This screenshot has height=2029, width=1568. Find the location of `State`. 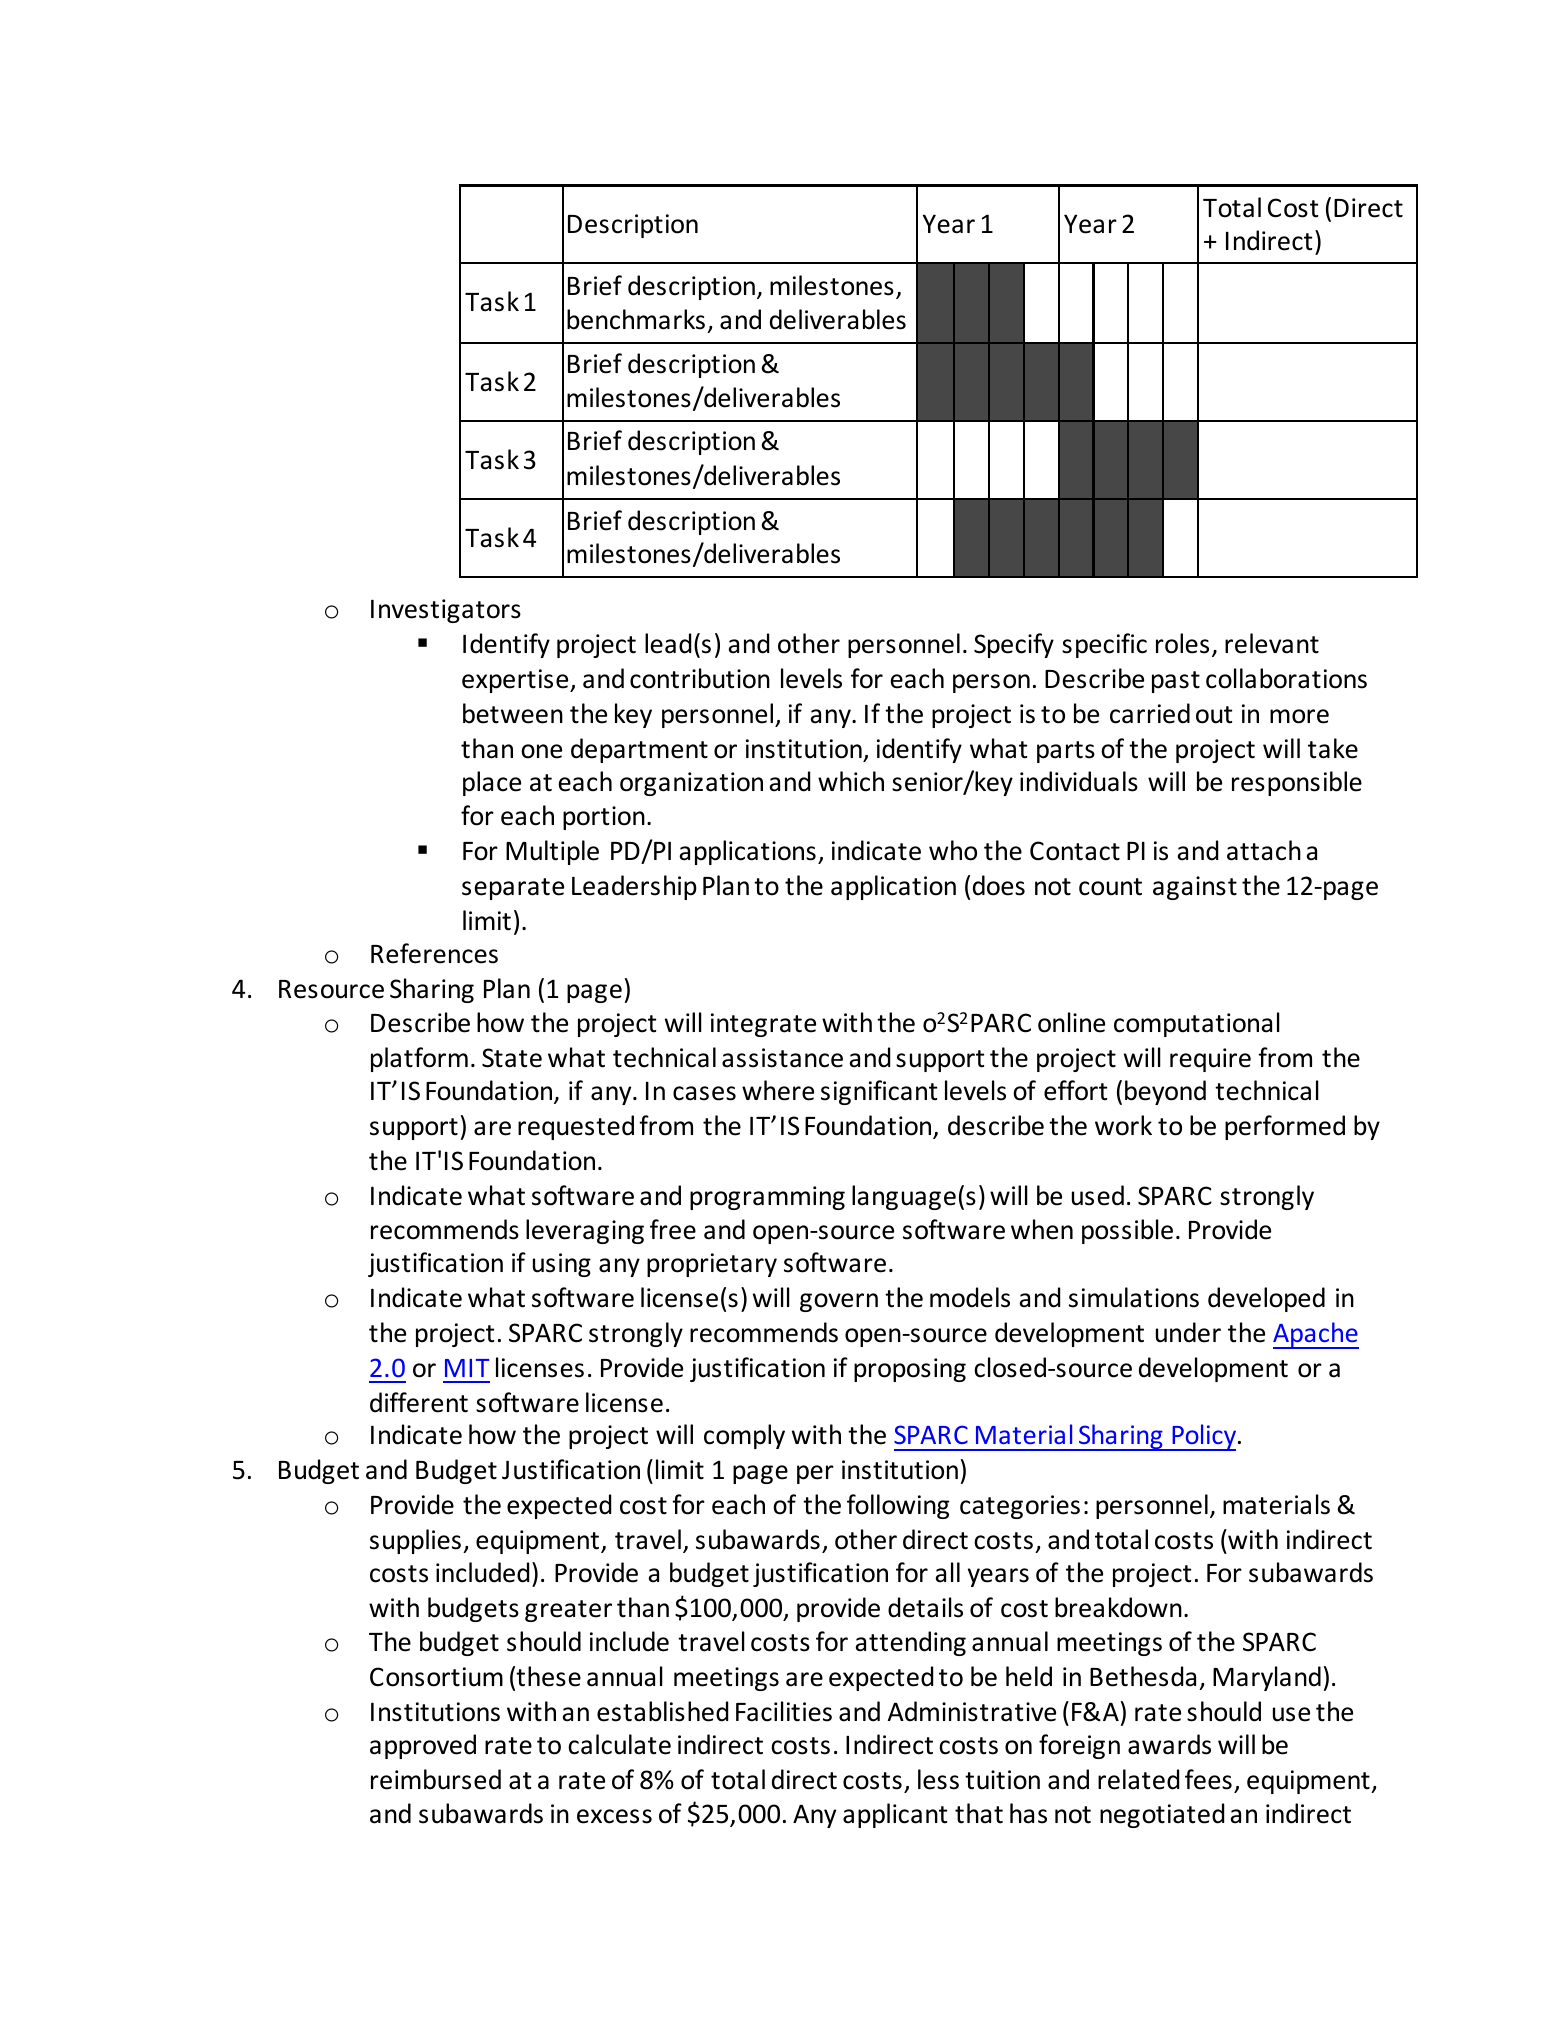

State is located at coordinates (512, 1058).
